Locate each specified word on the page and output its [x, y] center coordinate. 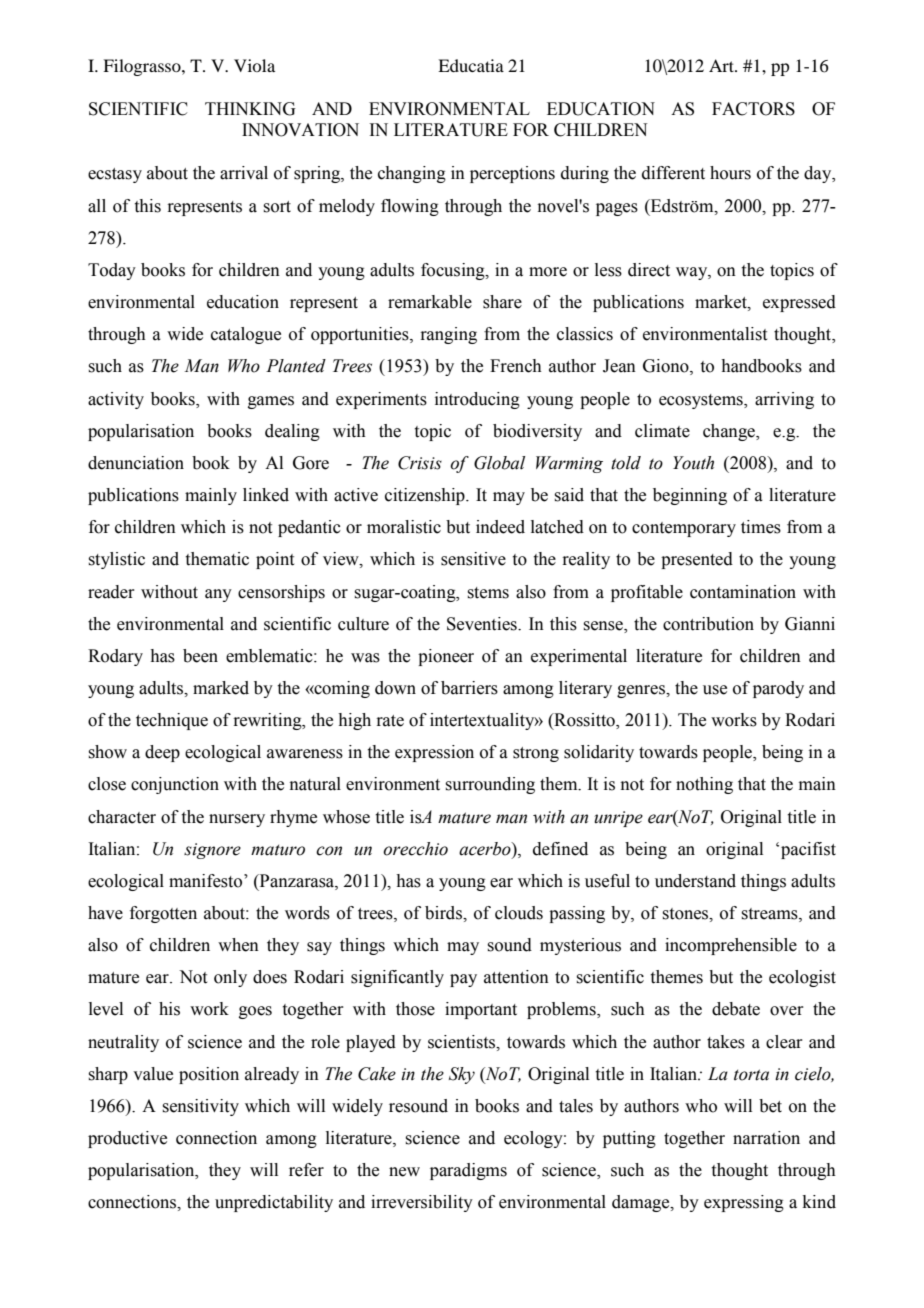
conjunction [175, 785]
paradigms [468, 1171]
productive [127, 1139]
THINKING [250, 109]
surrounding [490, 785]
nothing [704, 785]
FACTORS [753, 109]
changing [412, 174]
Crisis [420, 463]
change [730, 432]
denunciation [136, 463]
